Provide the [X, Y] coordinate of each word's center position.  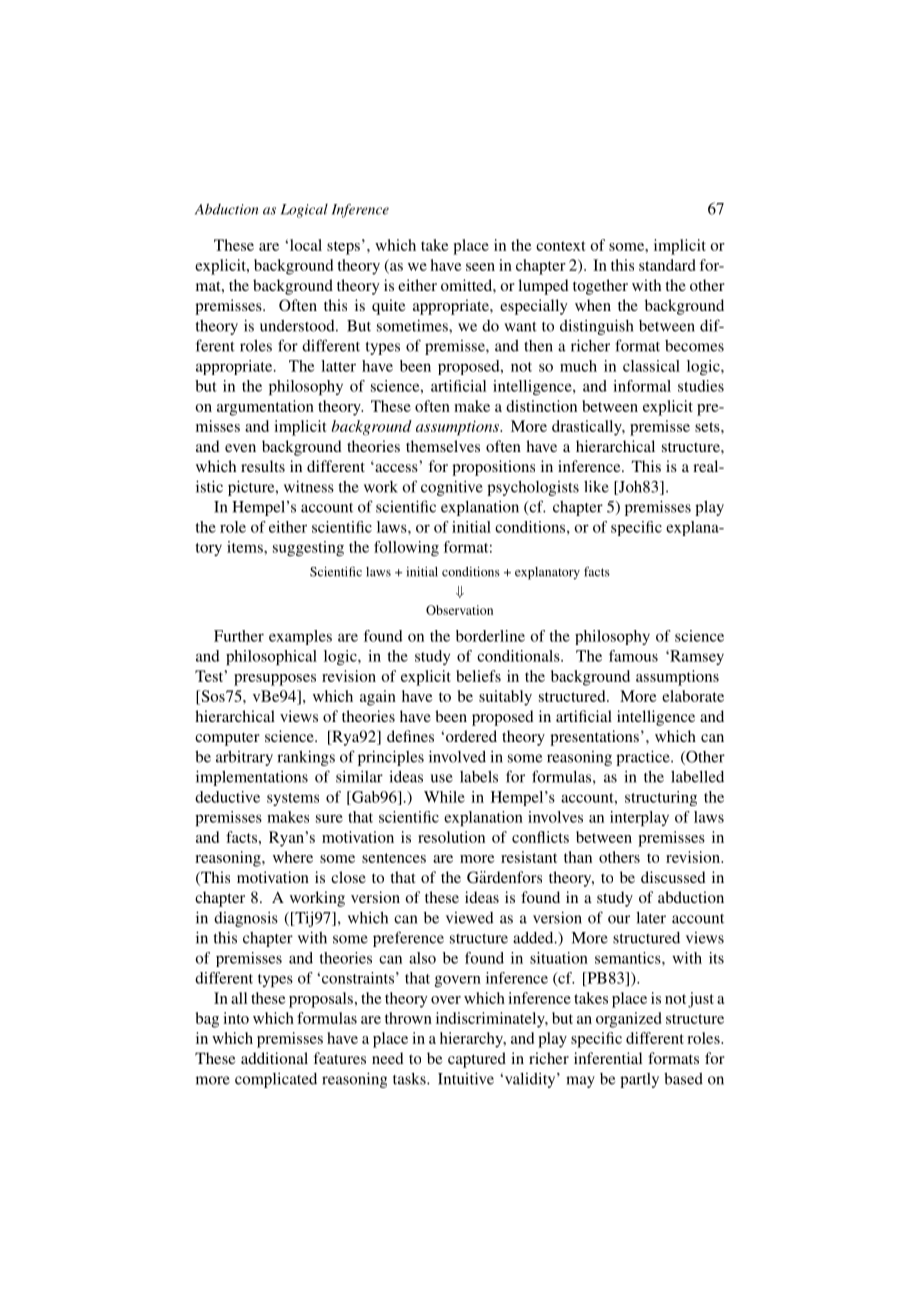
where [293, 857]
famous [633, 656]
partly [639, 1080]
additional [274, 1058]
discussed [673, 877]
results [263, 466]
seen [480, 267]
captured [477, 1060]
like [596, 486]
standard [667, 265]
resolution [451, 837]
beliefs [478, 676]
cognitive [452, 488]
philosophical [271, 657]
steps [343, 248]
